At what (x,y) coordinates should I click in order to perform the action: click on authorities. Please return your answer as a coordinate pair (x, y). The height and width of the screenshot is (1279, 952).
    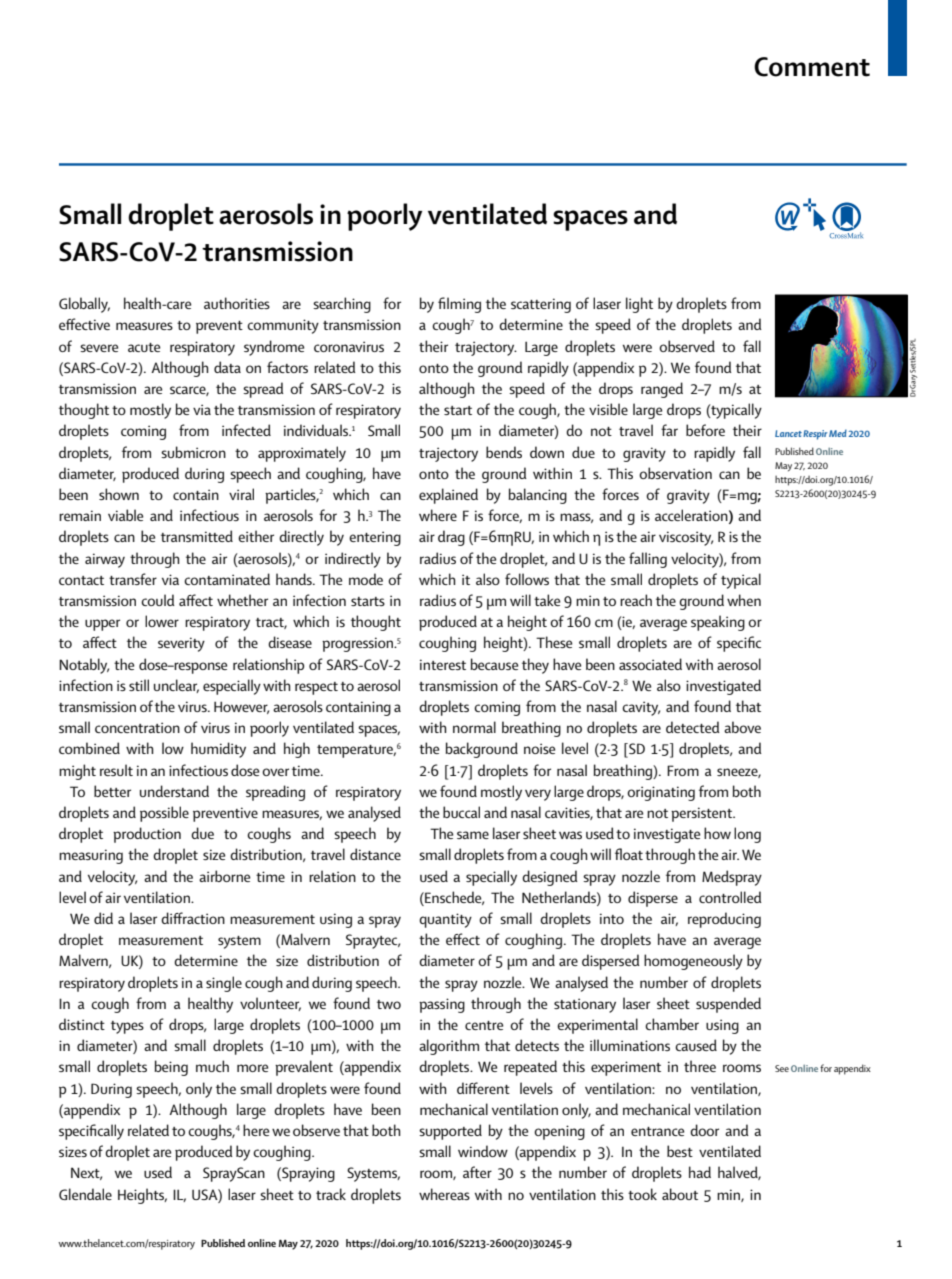
    Looking at the image, I should click on (237, 303).
